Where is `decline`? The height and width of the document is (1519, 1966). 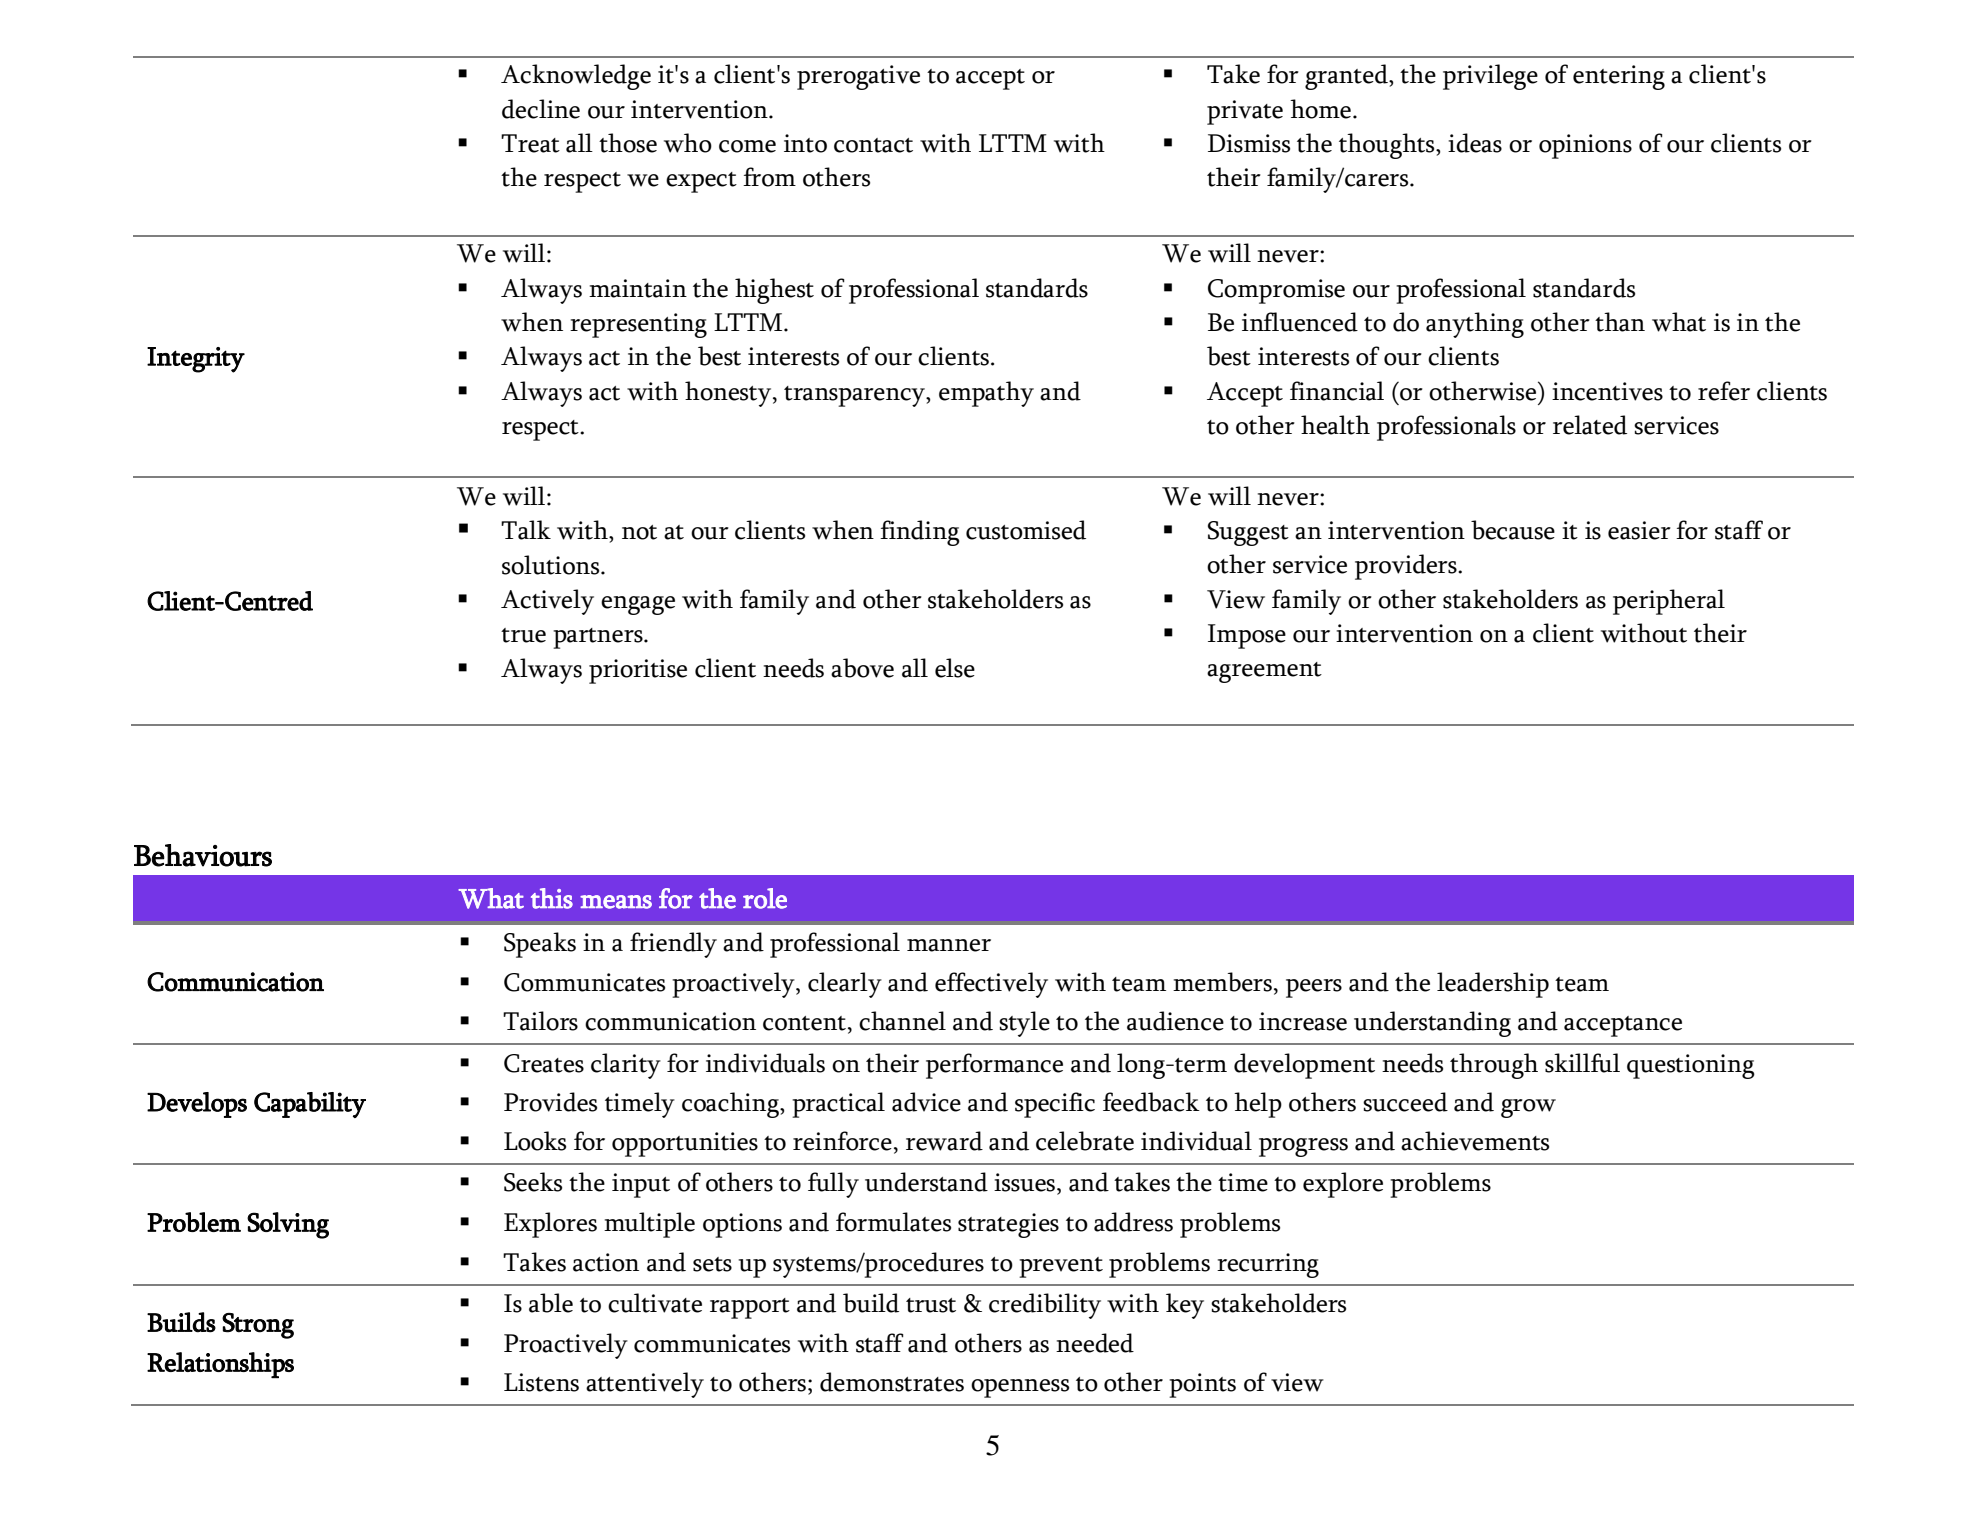
decline is located at coordinates (541, 109).
